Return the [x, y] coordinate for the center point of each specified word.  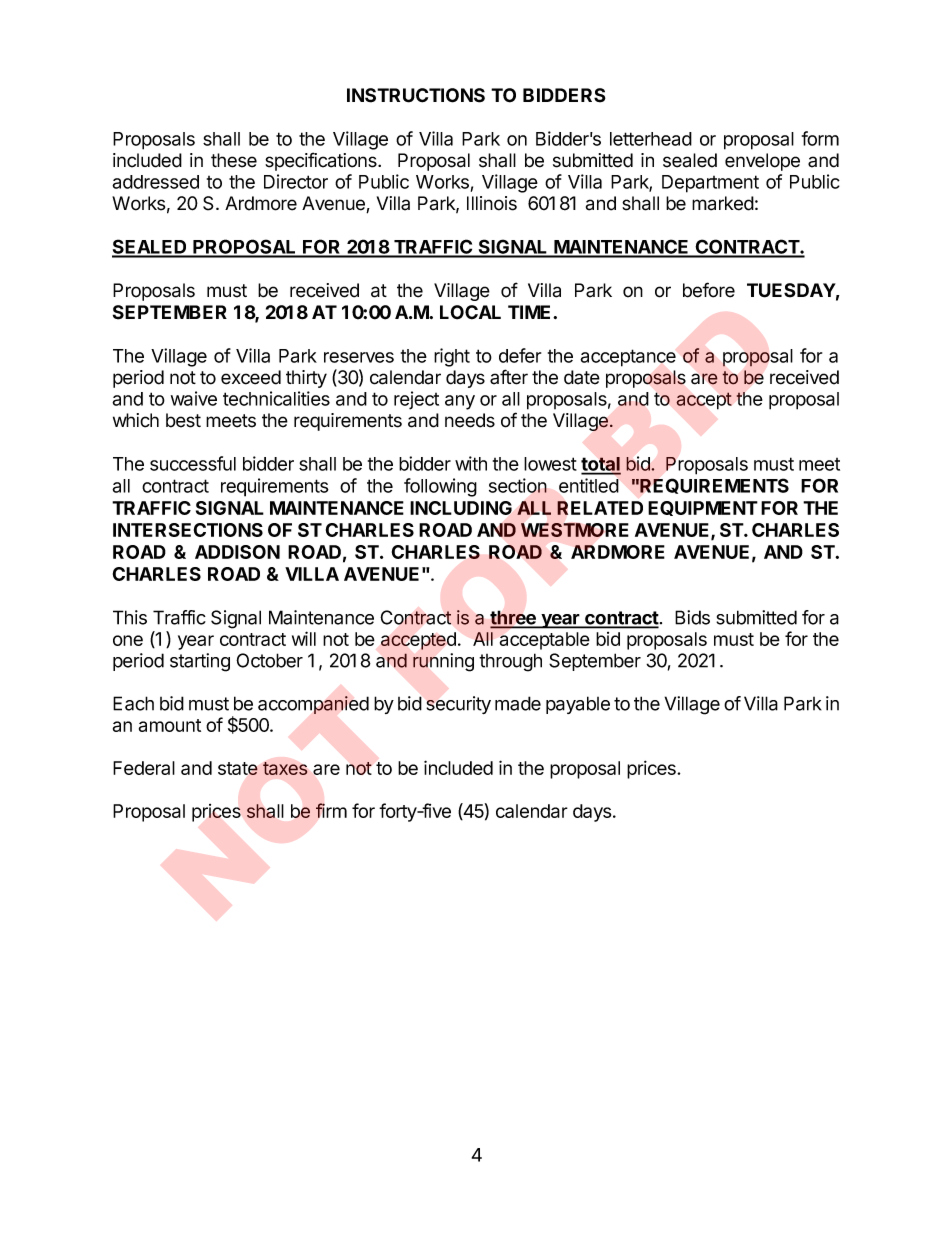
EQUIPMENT [703, 508]
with [471, 463]
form [820, 138]
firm [331, 810]
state [238, 768]
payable [578, 705]
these [234, 160]
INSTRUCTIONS [416, 95]
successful [193, 463]
